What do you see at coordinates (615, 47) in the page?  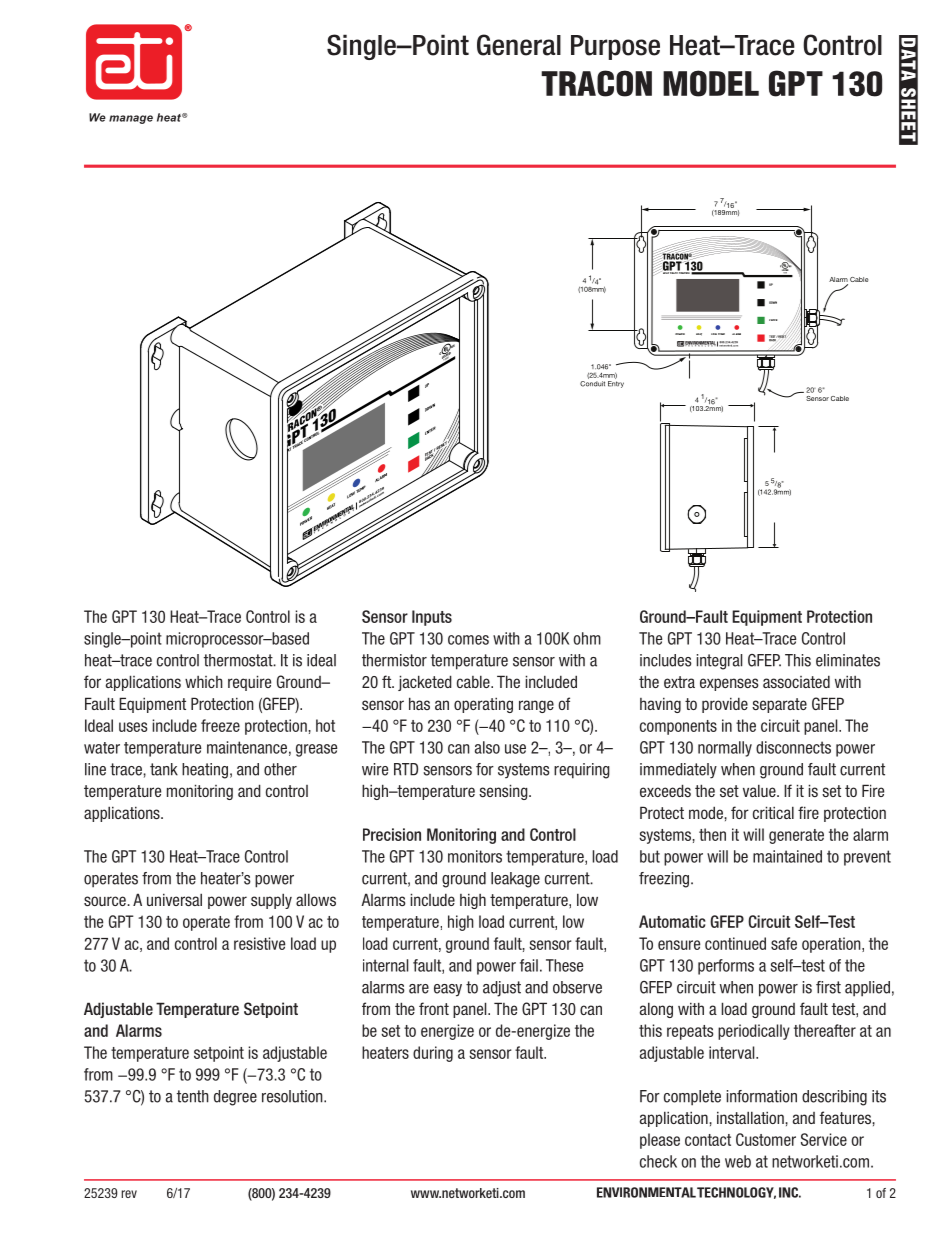 I see `Purpose` at bounding box center [615, 47].
